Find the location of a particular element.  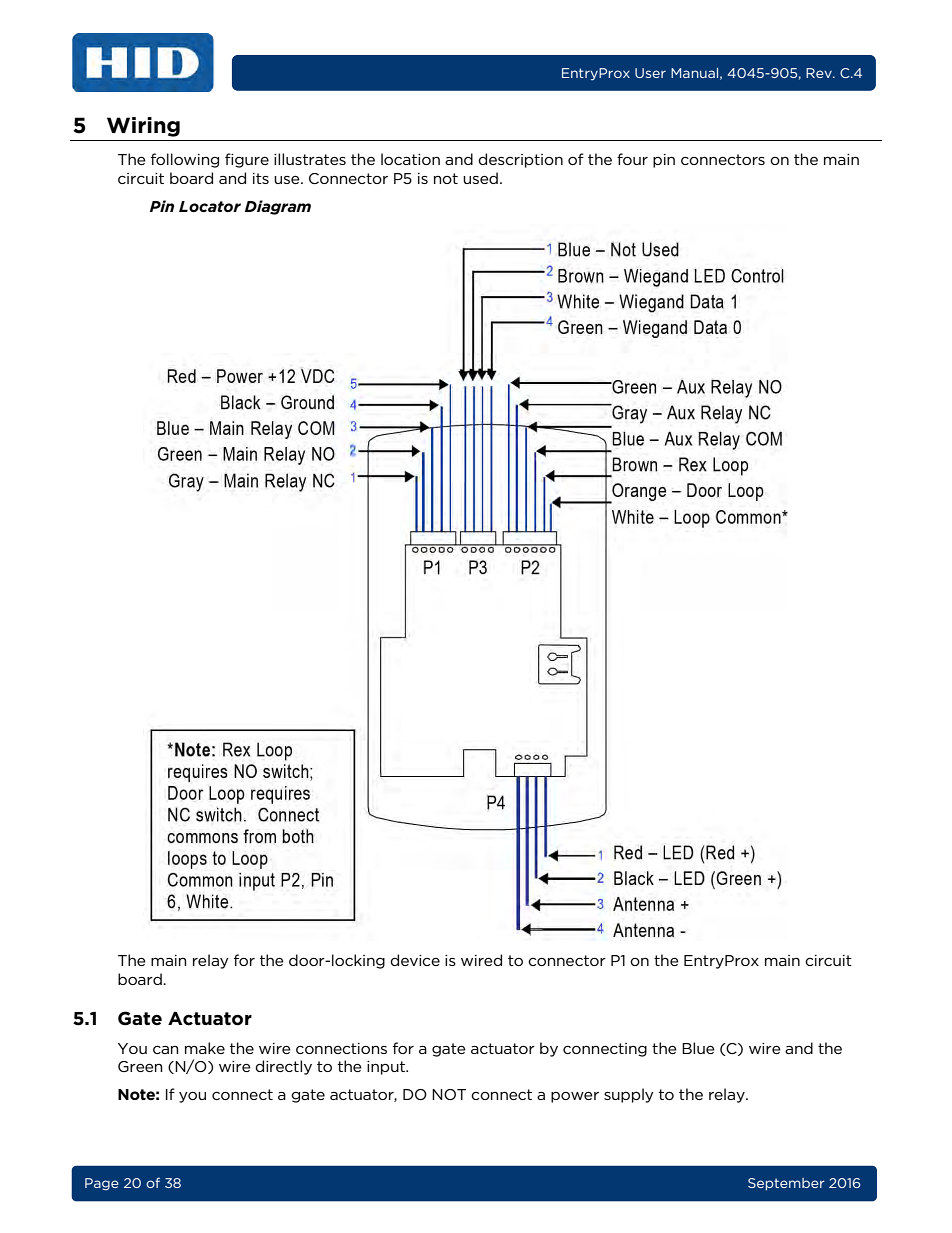

September is located at coordinates (786, 1184).
